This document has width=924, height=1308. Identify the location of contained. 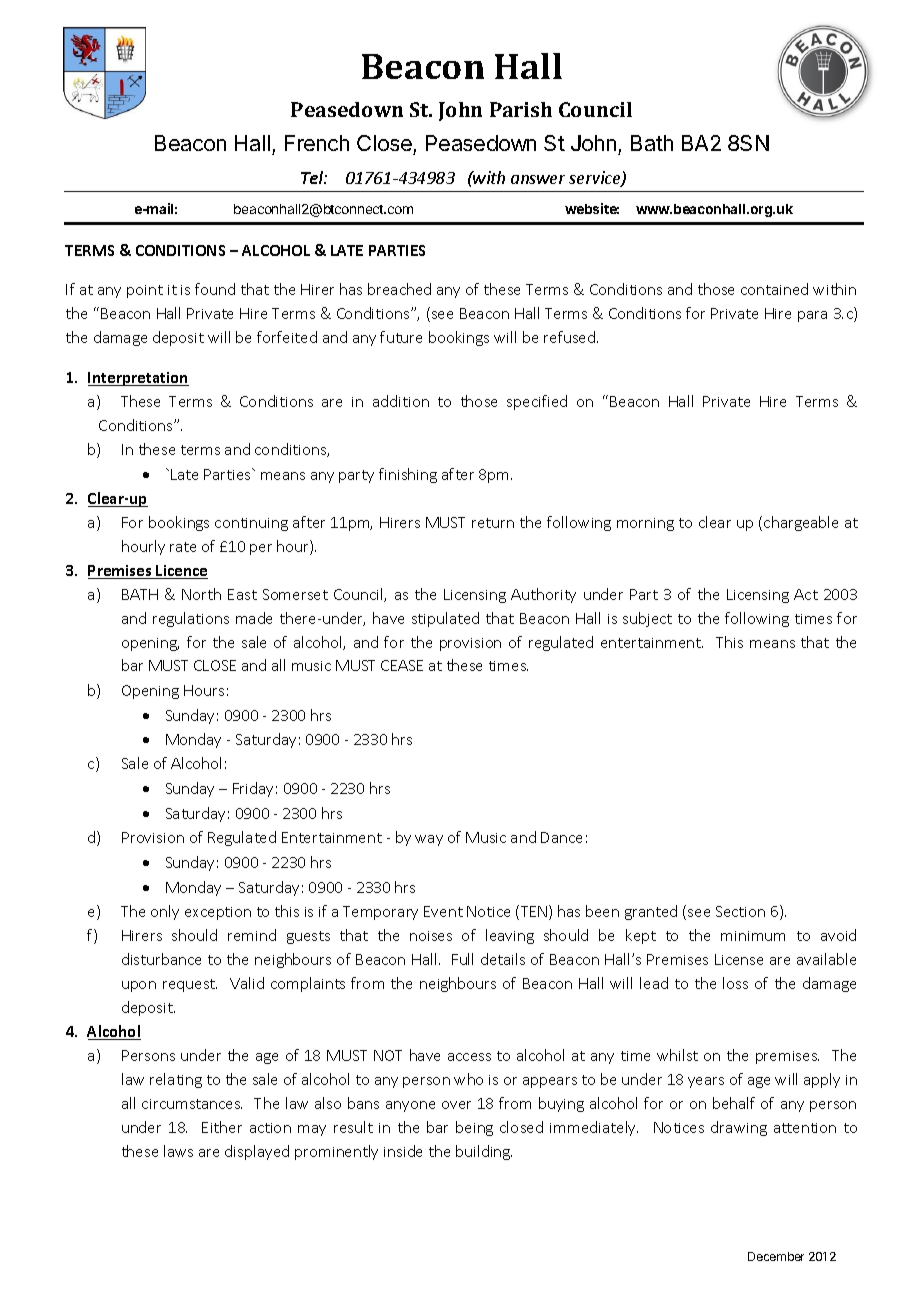
(774, 289).
